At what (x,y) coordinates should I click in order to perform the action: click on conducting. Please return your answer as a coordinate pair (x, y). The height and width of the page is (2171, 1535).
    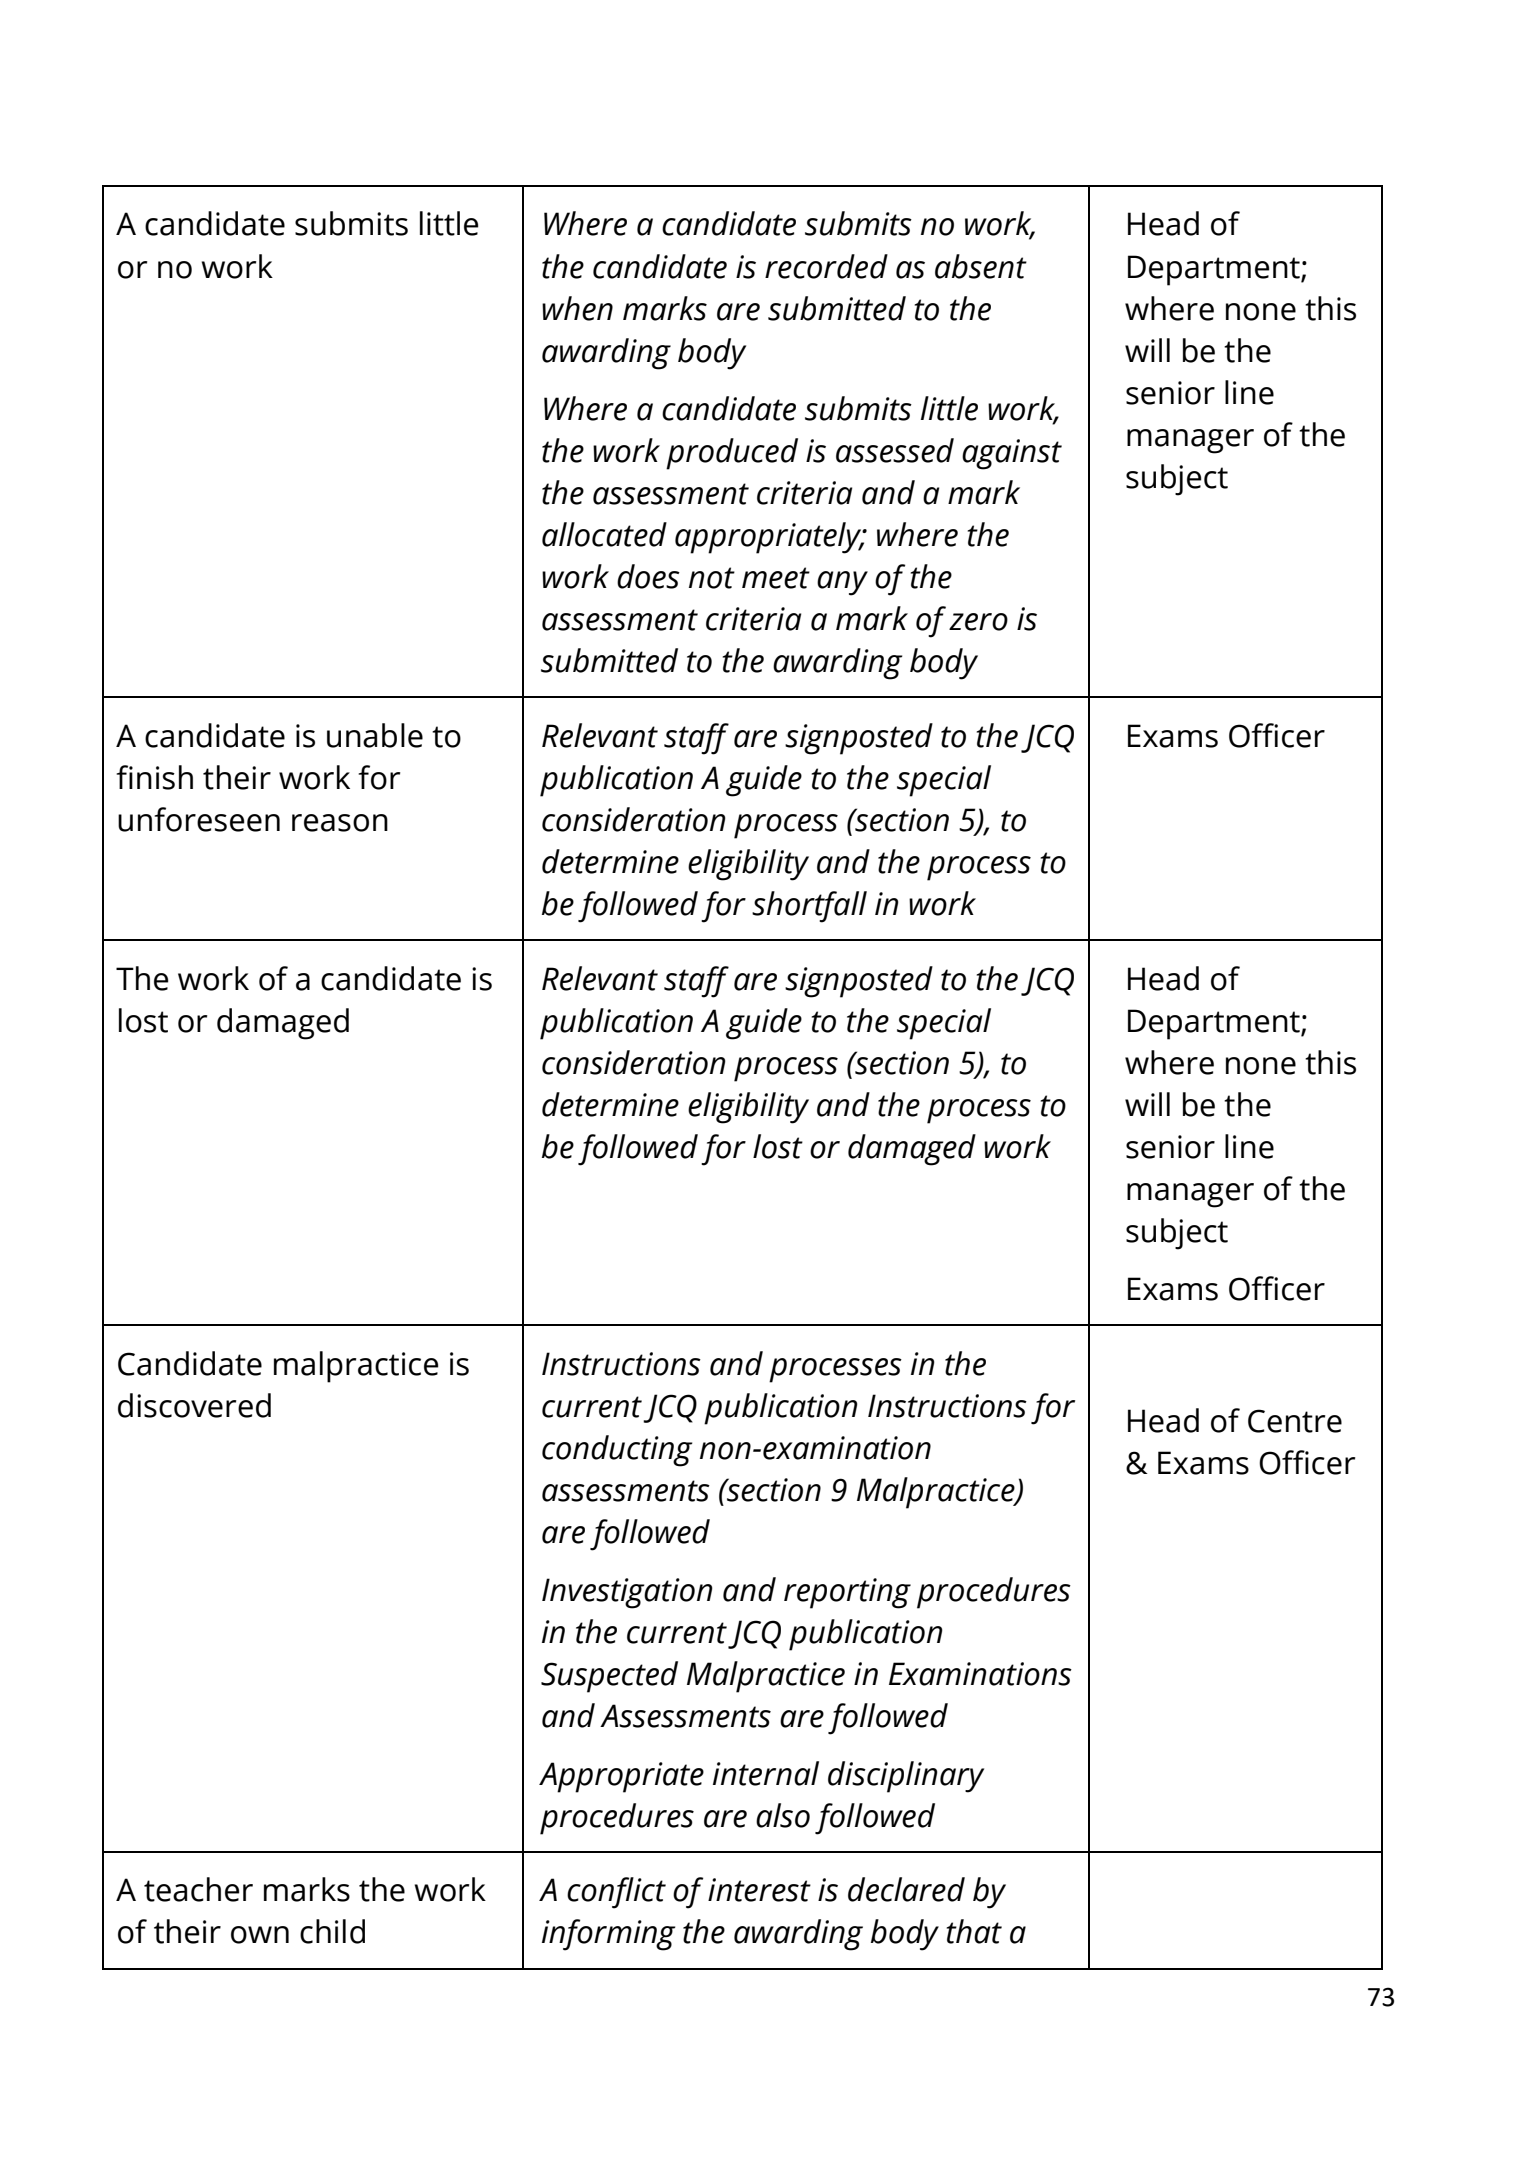
    Looking at the image, I should click on (617, 1451).
